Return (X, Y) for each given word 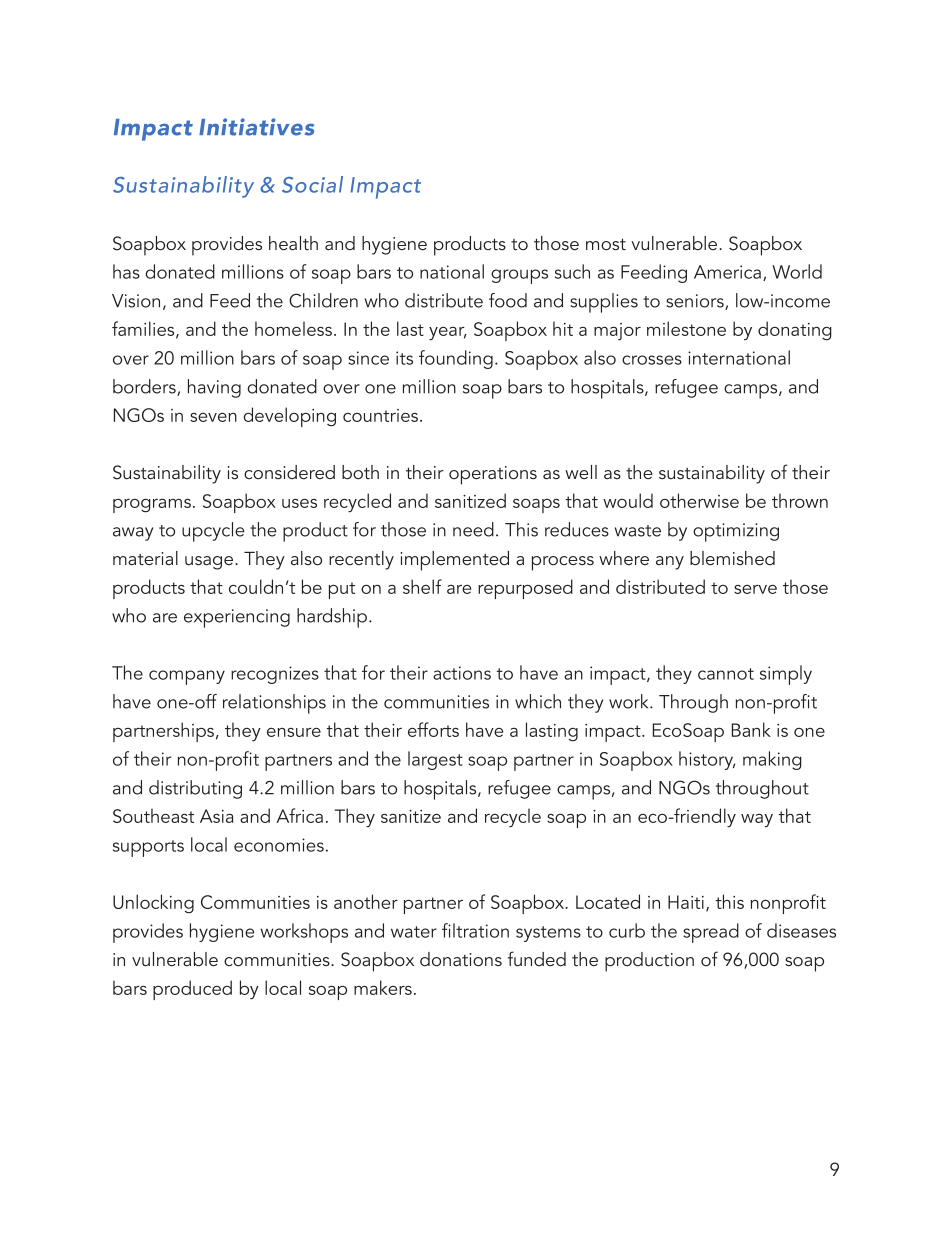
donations (461, 959)
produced (192, 990)
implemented (454, 561)
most (606, 244)
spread (711, 933)
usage (210, 563)
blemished (732, 558)
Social (312, 184)
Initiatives (256, 127)
